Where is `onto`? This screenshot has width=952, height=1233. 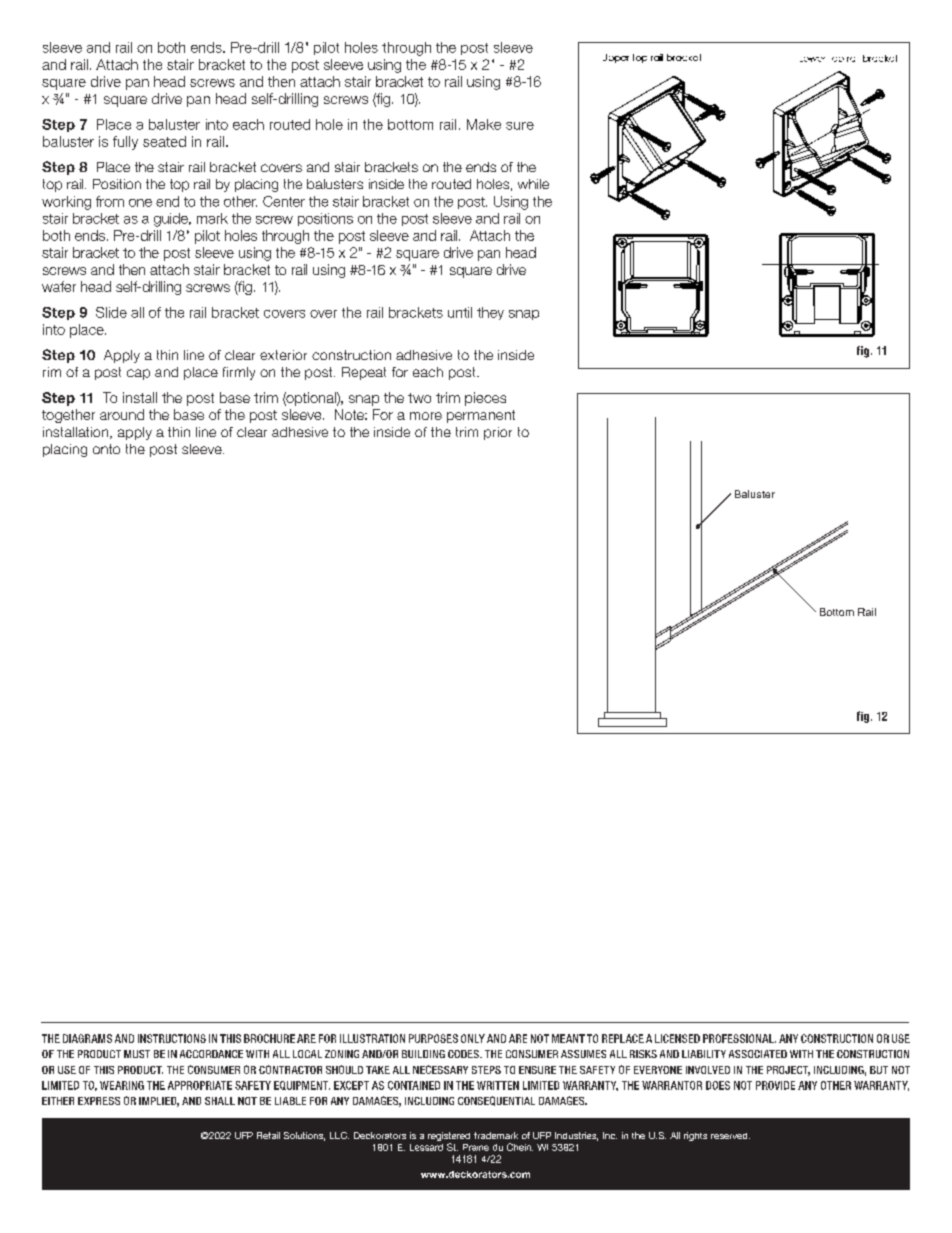 onto is located at coordinates (106, 449).
